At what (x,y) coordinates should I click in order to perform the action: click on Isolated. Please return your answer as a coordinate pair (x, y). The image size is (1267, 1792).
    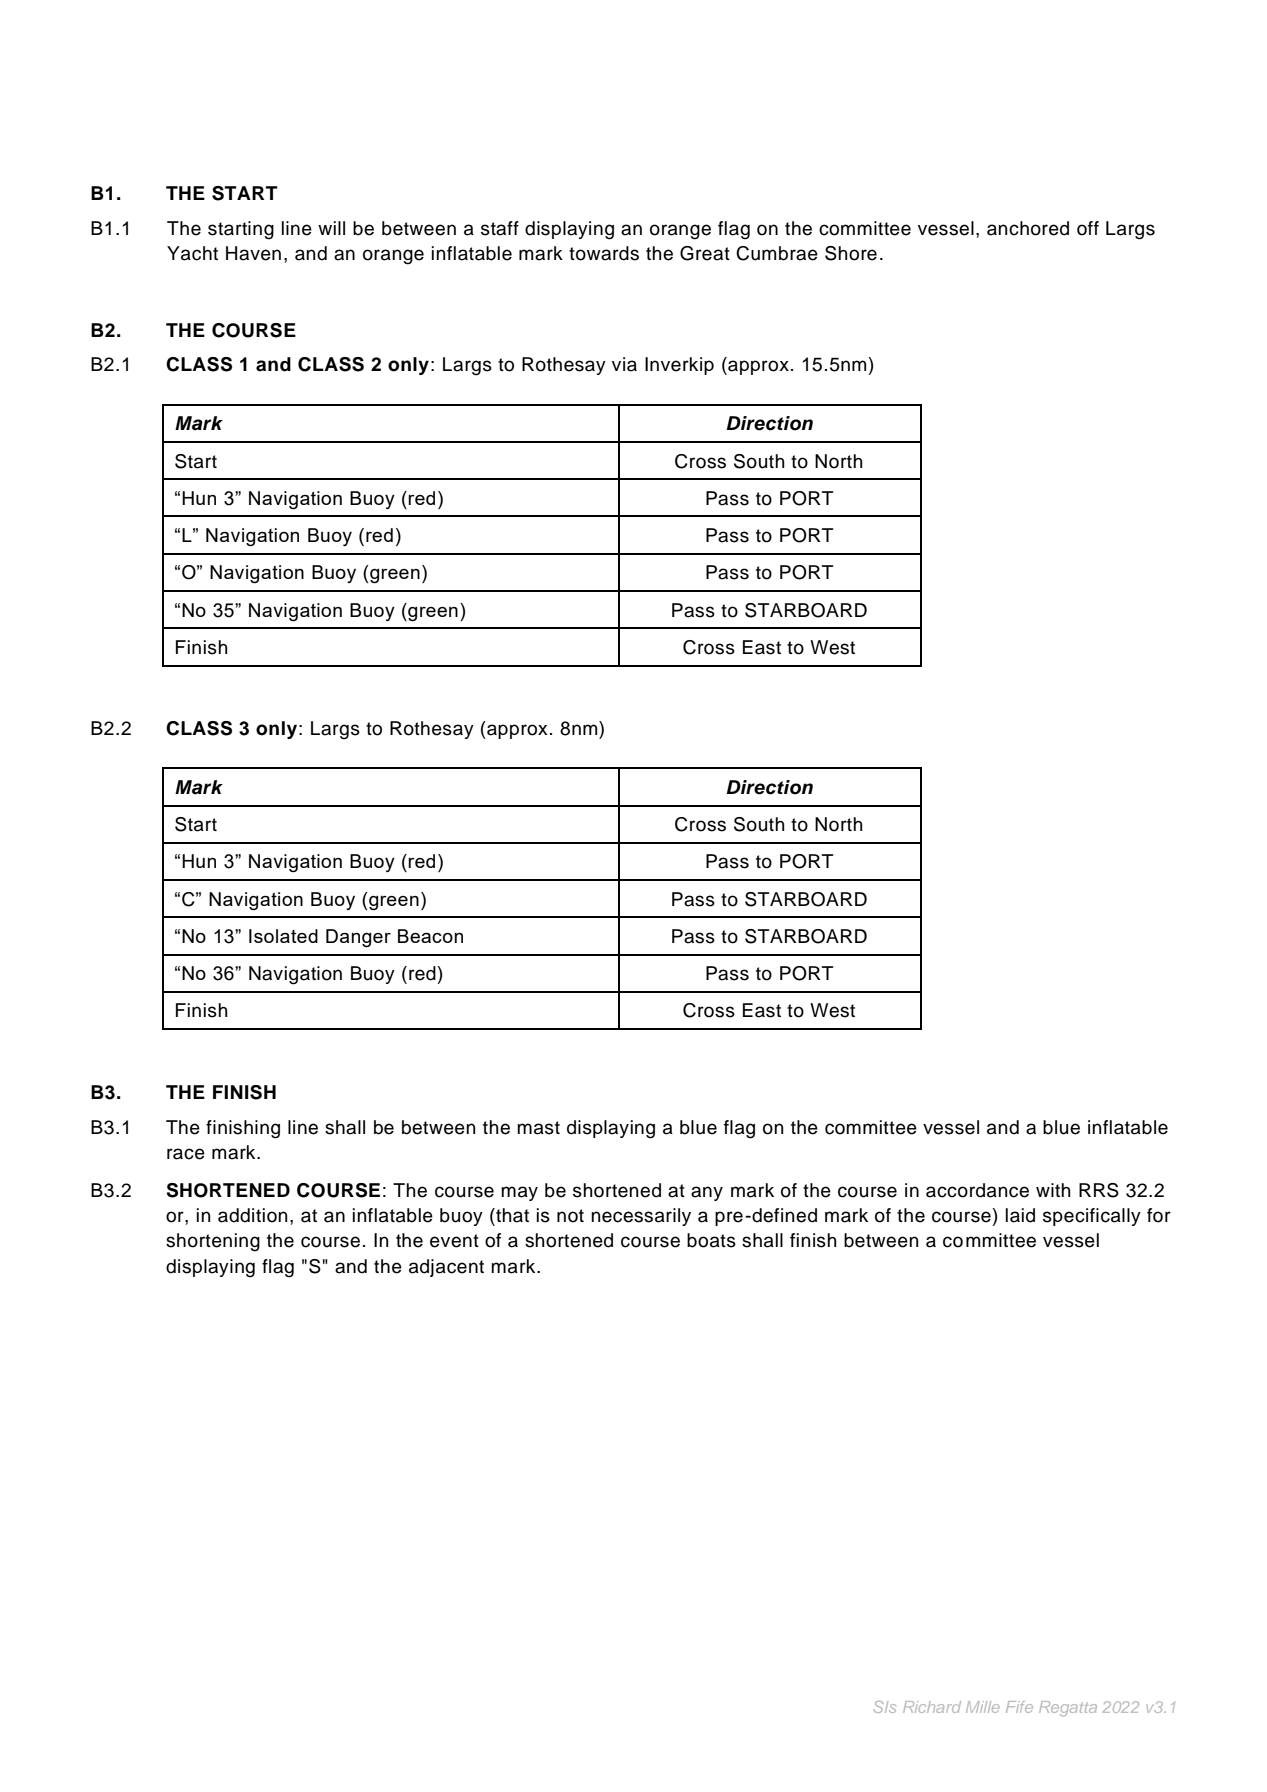
    Looking at the image, I should click on (283, 936).
